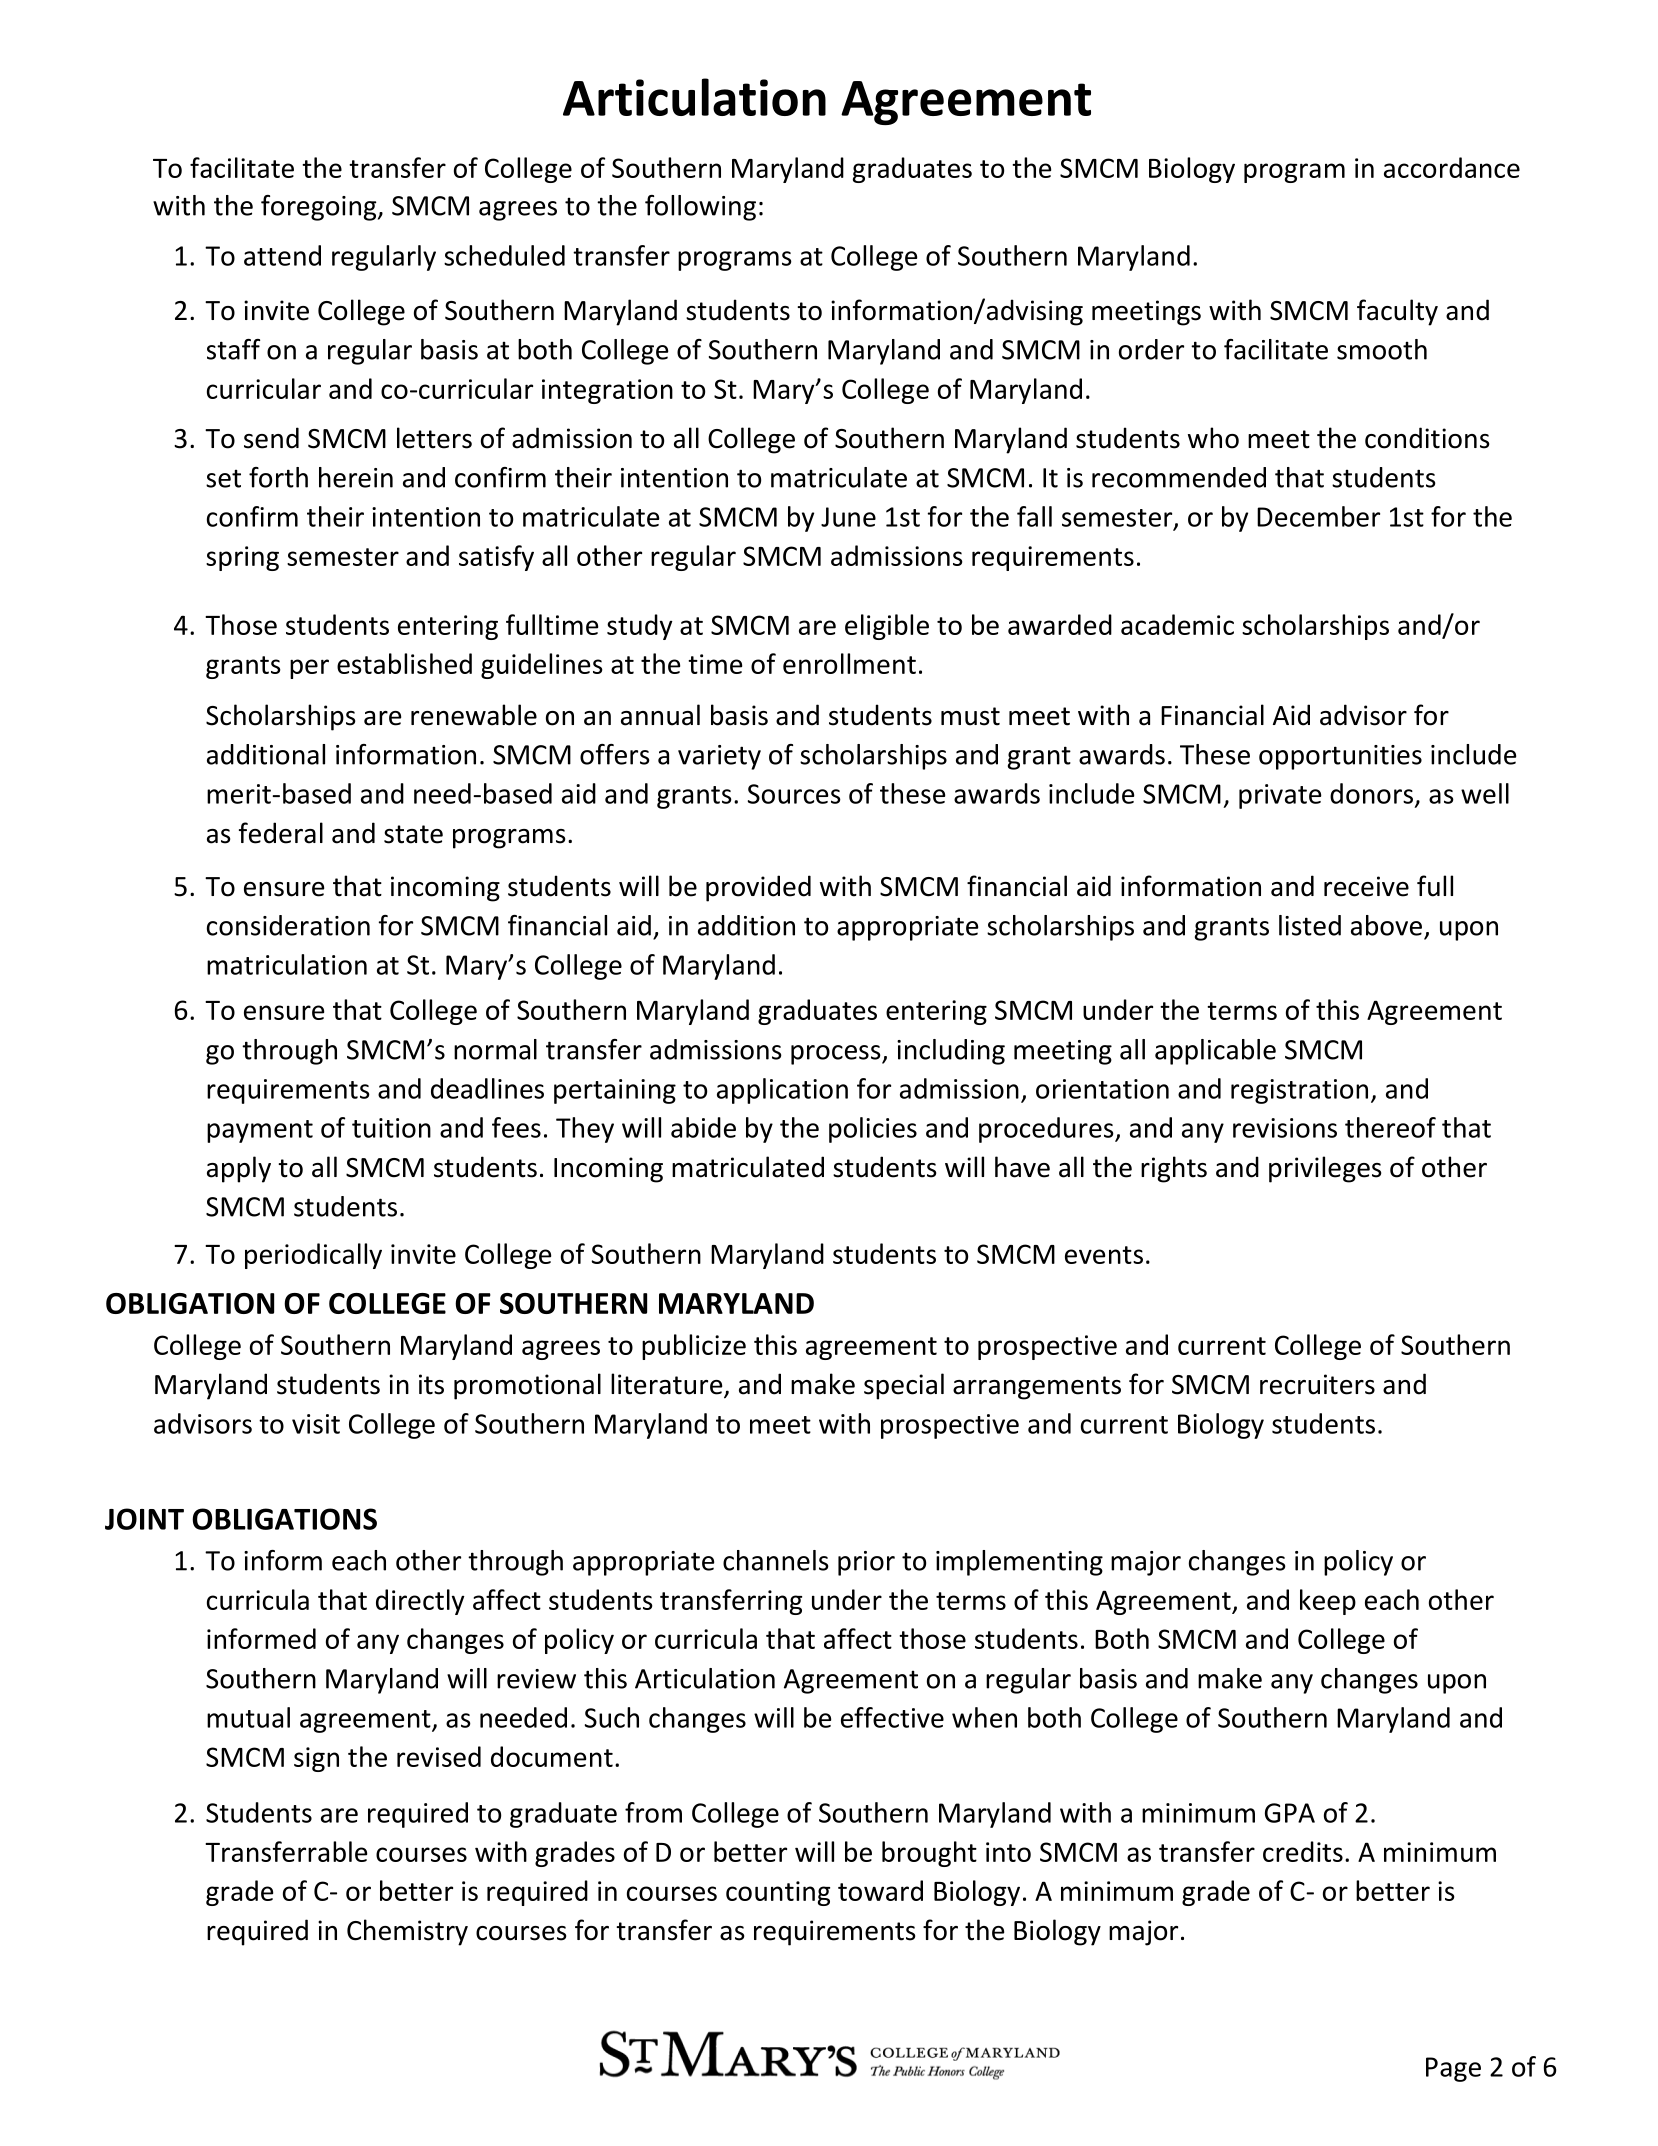 The height and width of the screenshot is (2146, 1658). I want to click on private, so click(1280, 796).
